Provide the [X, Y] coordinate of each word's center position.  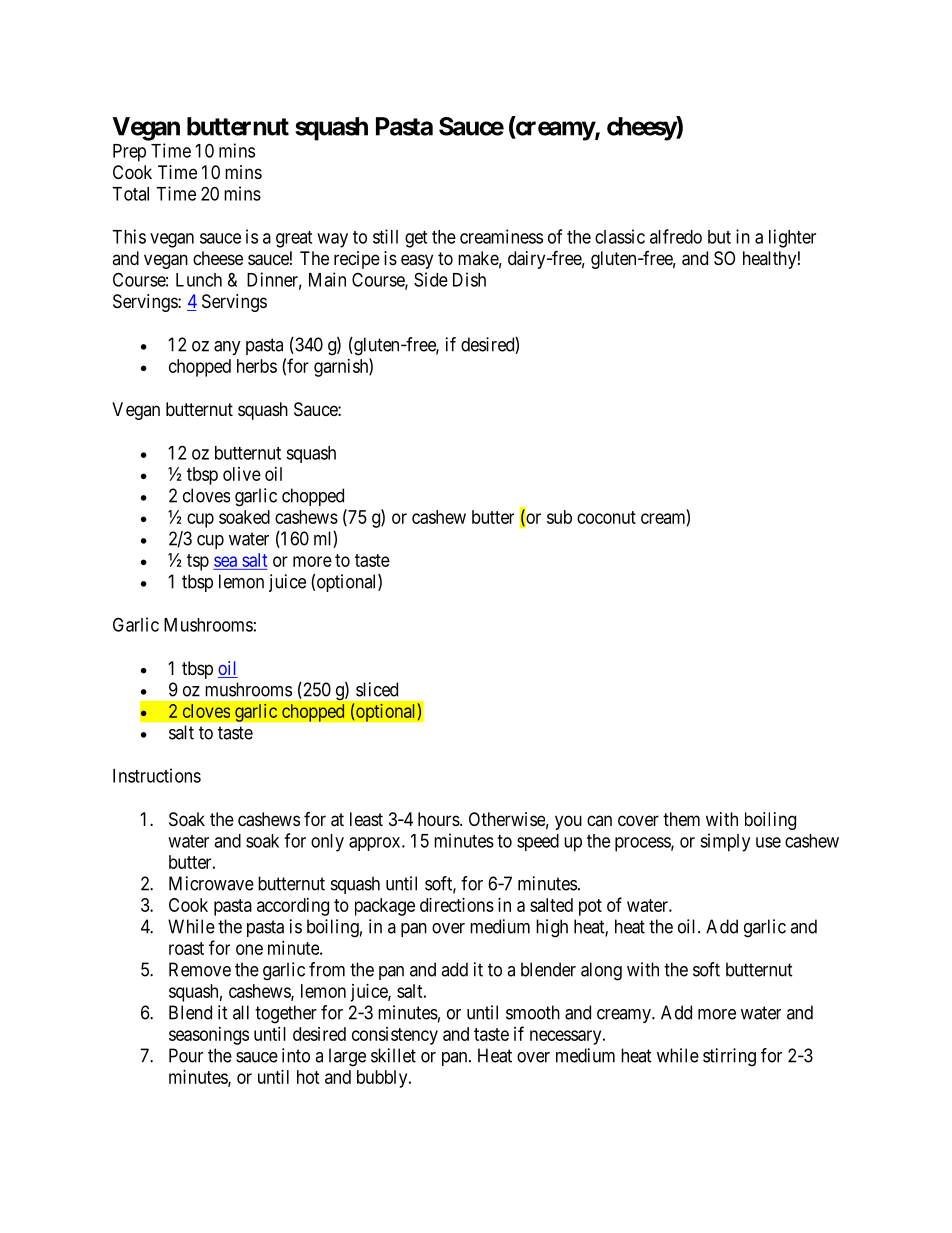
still [385, 236]
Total [130, 194]
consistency [395, 1036]
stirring [729, 1057]
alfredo [676, 236]
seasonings [209, 1036]
